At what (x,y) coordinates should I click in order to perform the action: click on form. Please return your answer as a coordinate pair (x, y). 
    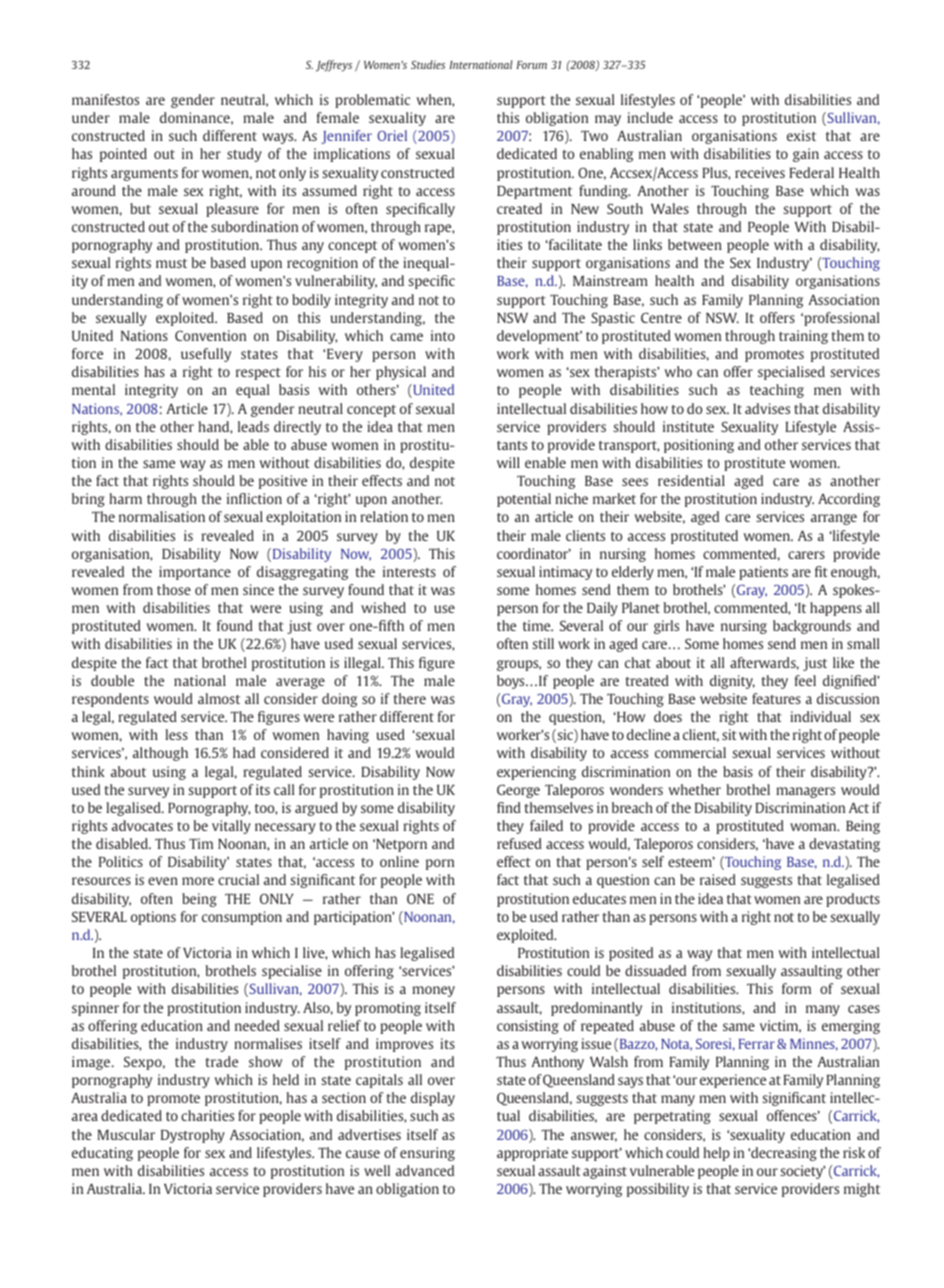
    Looking at the image, I should click on (796, 988).
